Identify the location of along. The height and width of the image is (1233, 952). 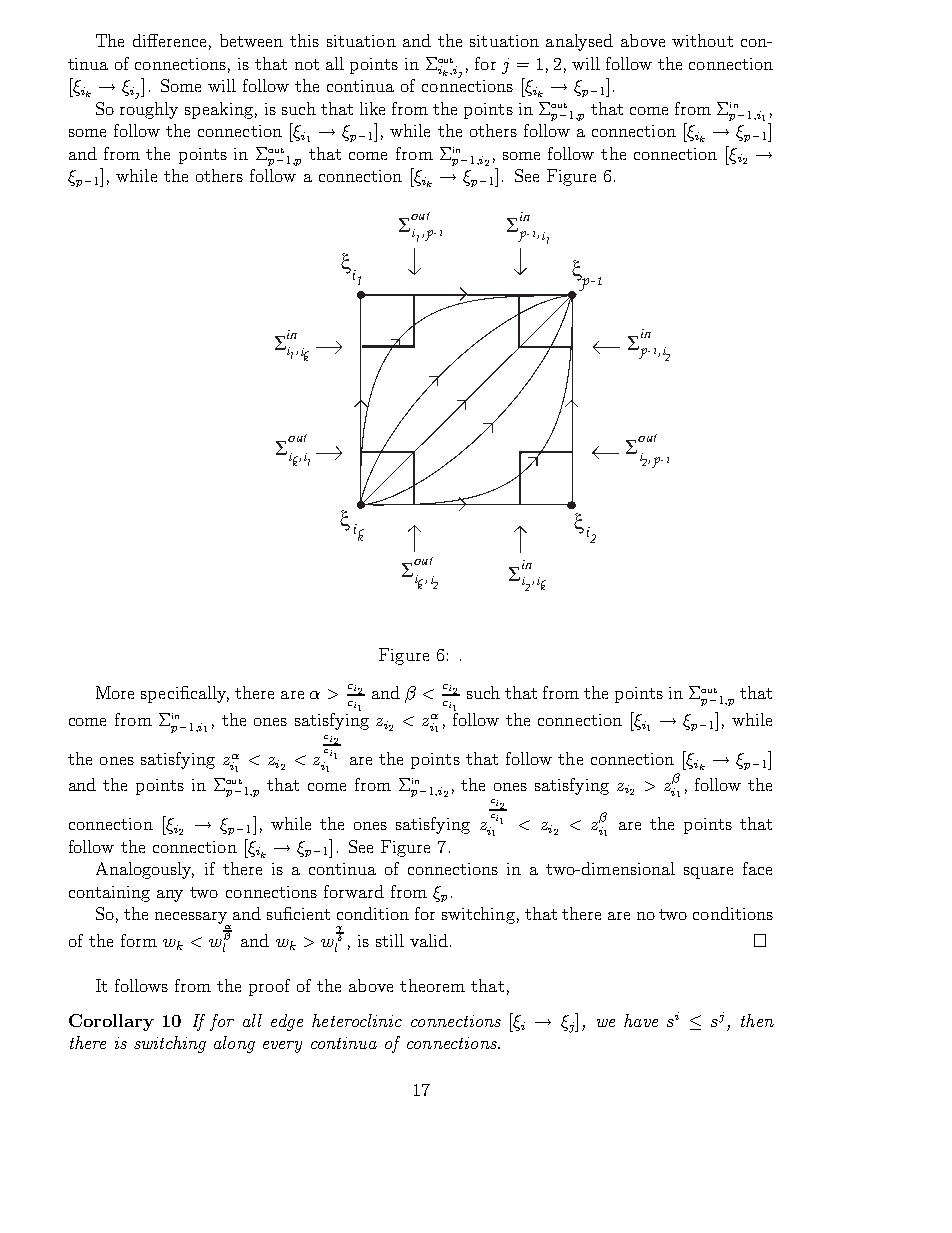
(234, 1044).
